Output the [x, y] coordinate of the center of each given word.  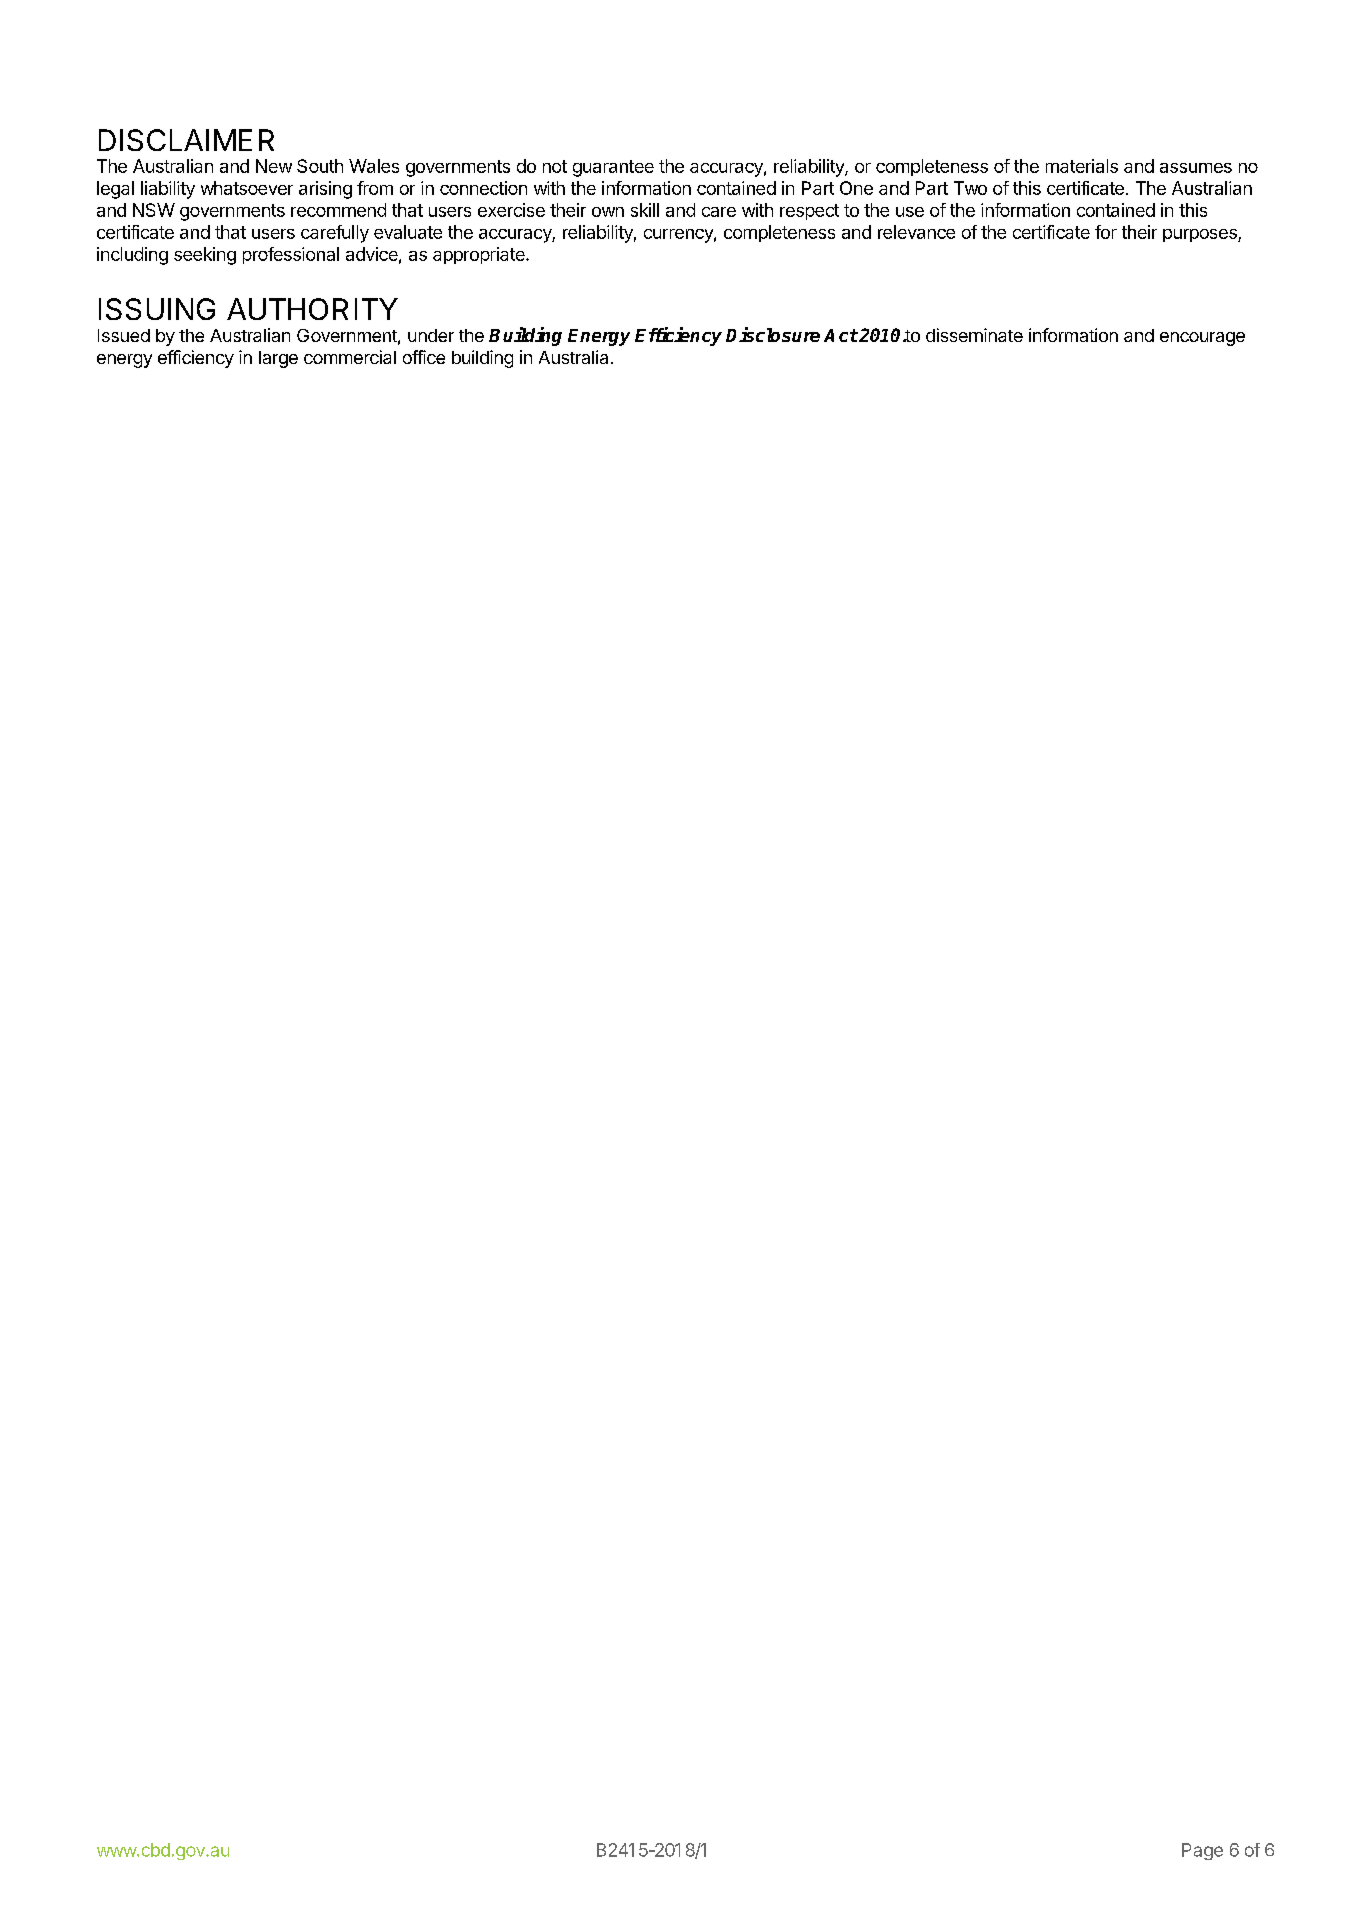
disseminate [974, 335]
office [424, 357]
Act [841, 335]
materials [1082, 166]
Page [1202, 1851]
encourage [1202, 339]
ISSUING [157, 309]
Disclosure [773, 334]
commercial [350, 357]
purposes [1201, 235]
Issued [124, 335]
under [431, 335]
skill [645, 210]
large [278, 359]
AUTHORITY [312, 309]
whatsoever [247, 188]
